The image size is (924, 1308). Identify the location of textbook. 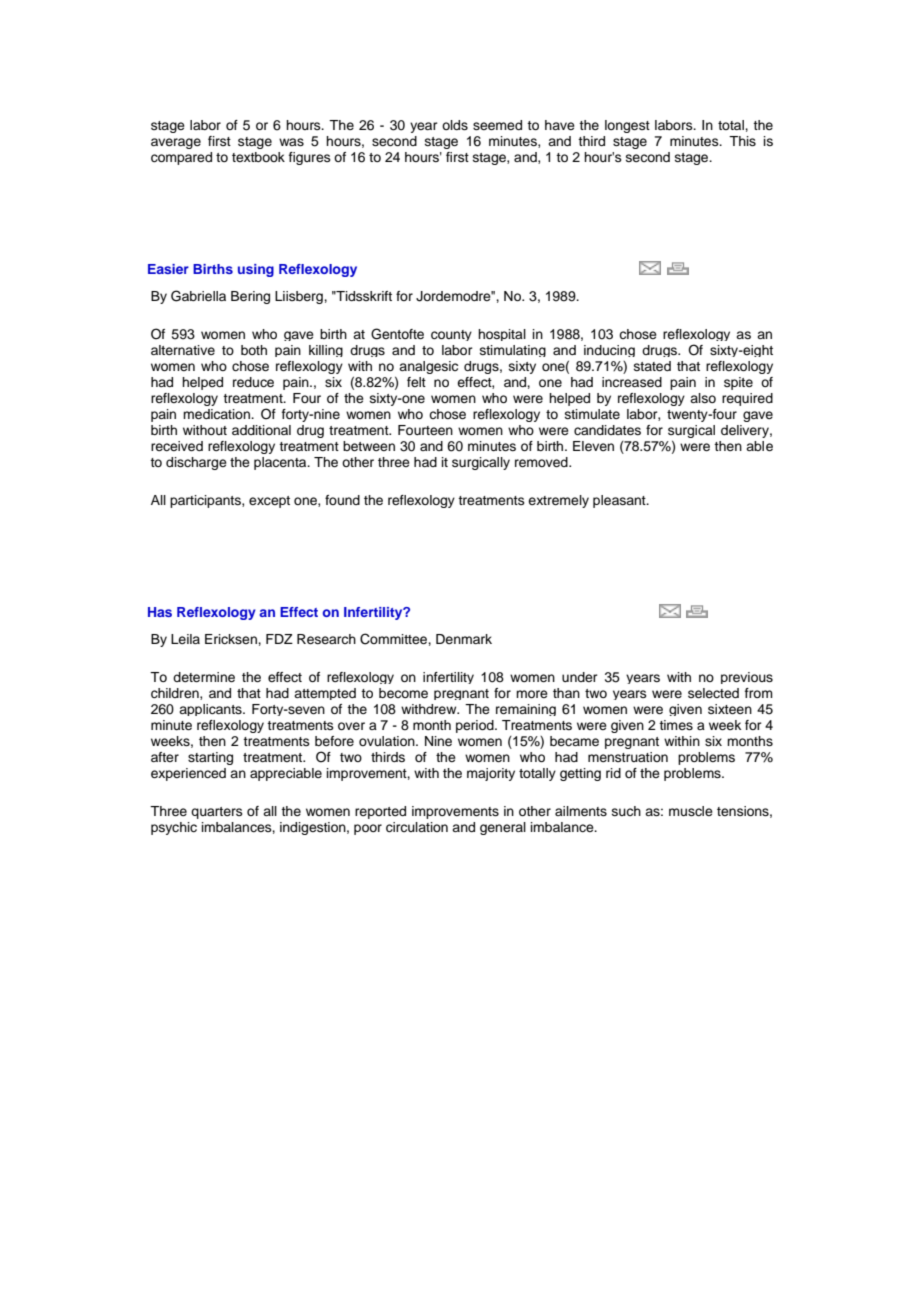
(258, 157).
